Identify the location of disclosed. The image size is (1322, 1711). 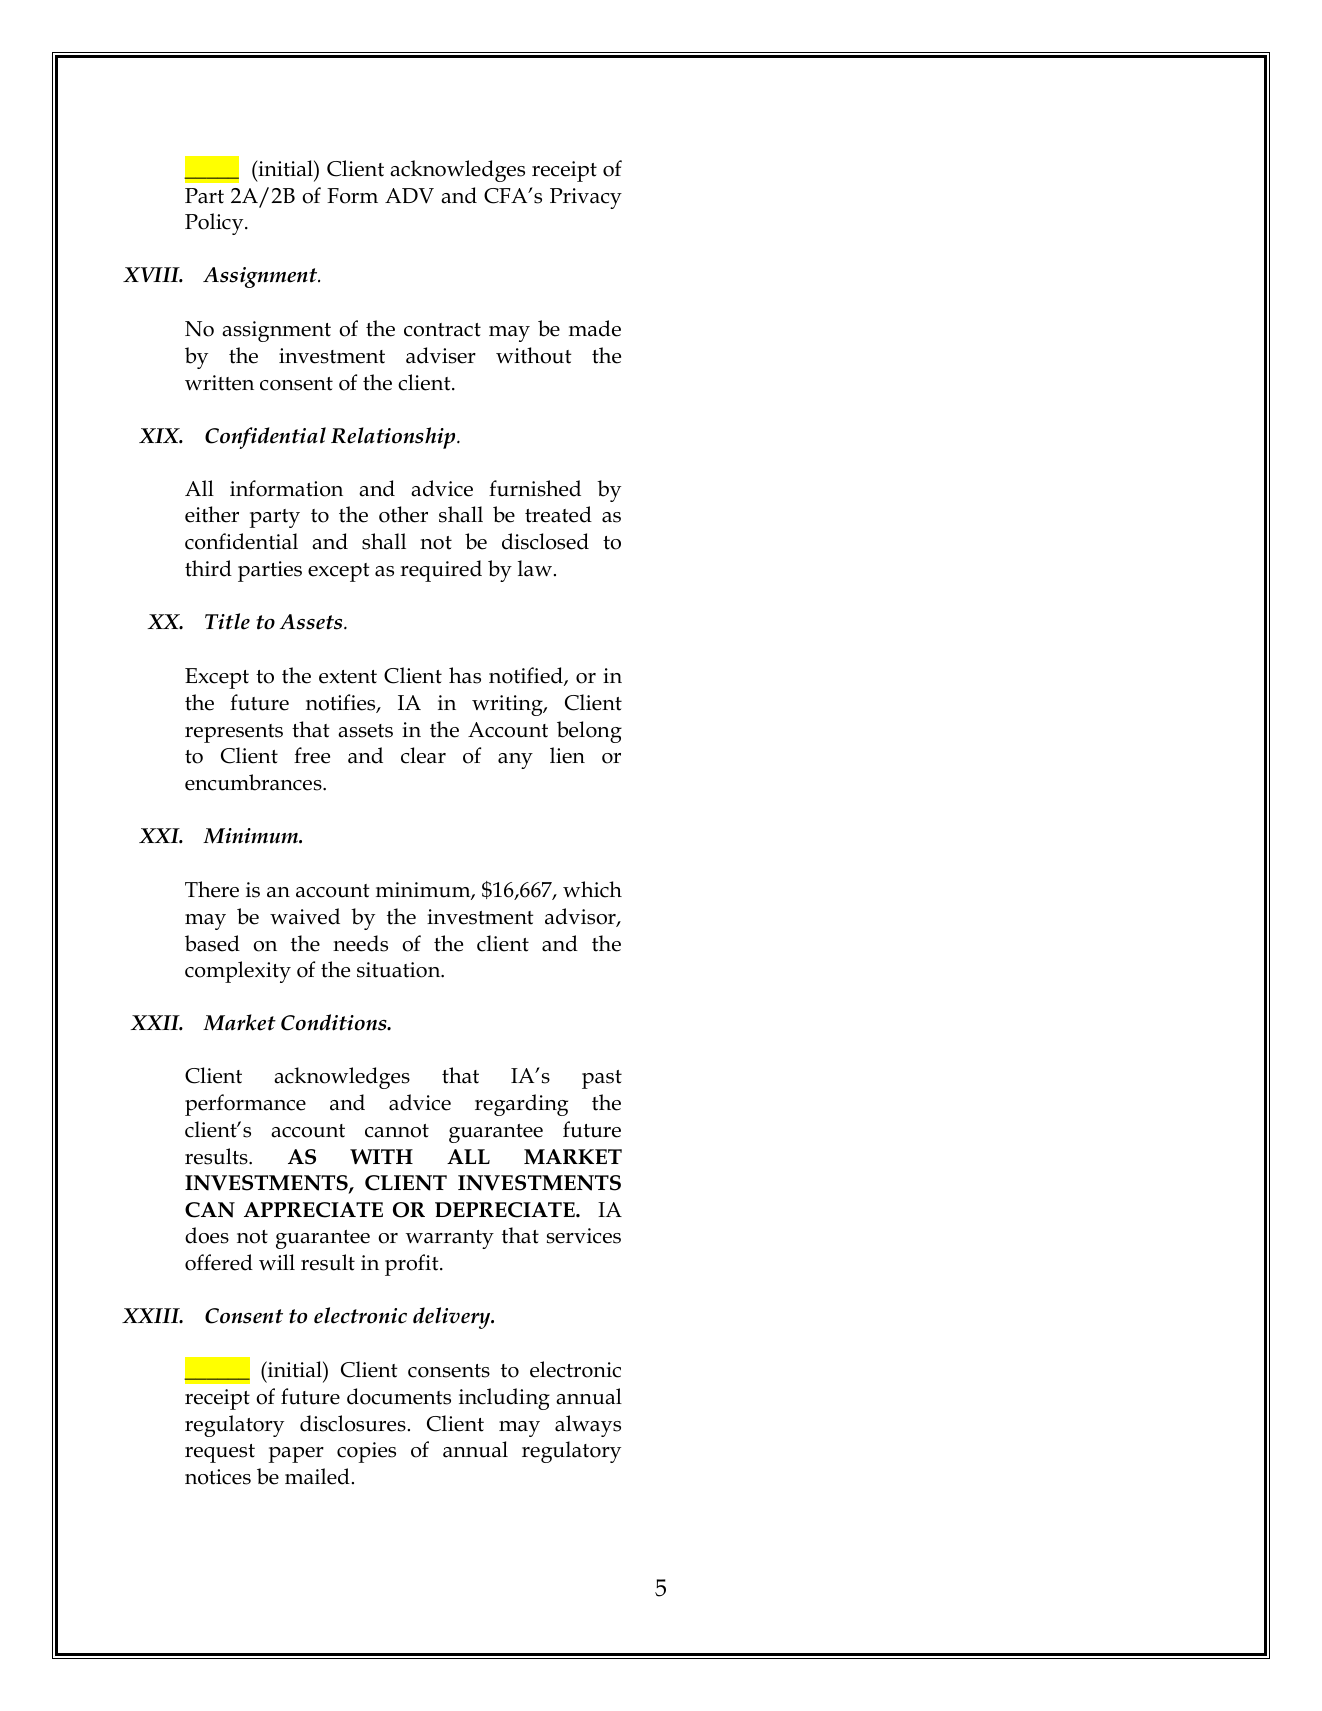
(545, 541).
